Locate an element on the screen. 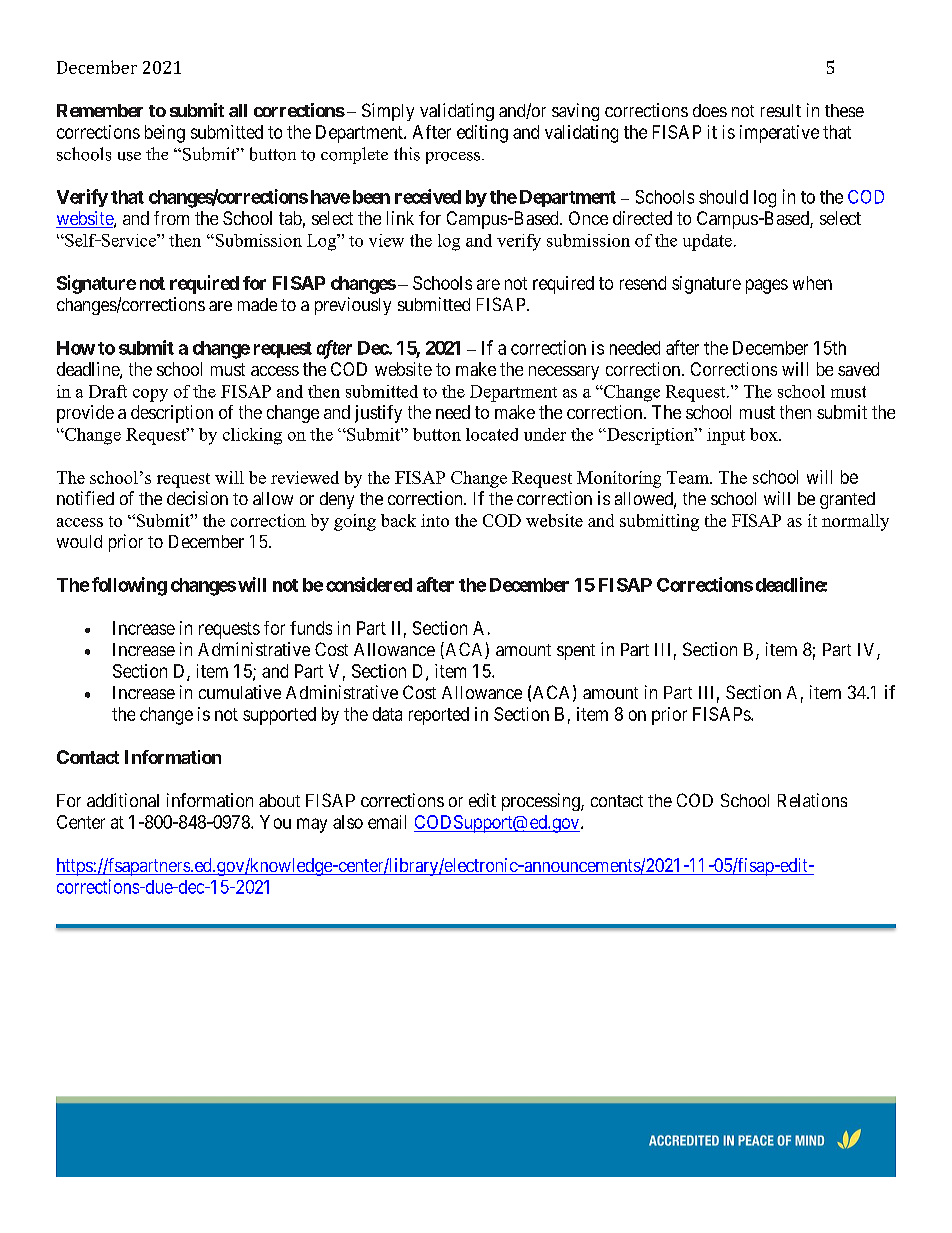 The height and width of the screenshot is (1233, 952). this is located at coordinates (407, 154).
